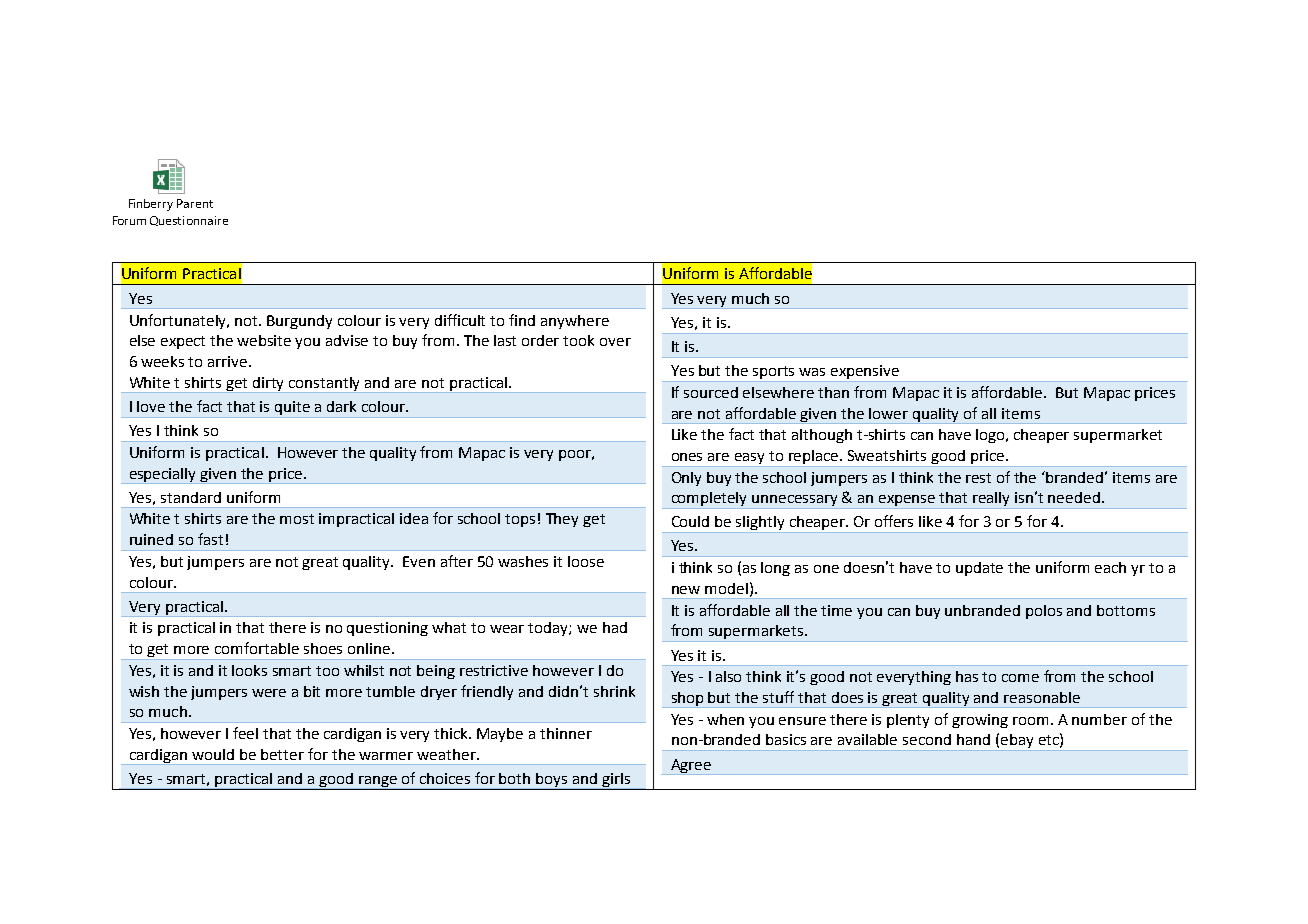 This page has width=1308, height=924. What do you see at coordinates (191, 497) in the page?
I see `standard` at bounding box center [191, 497].
